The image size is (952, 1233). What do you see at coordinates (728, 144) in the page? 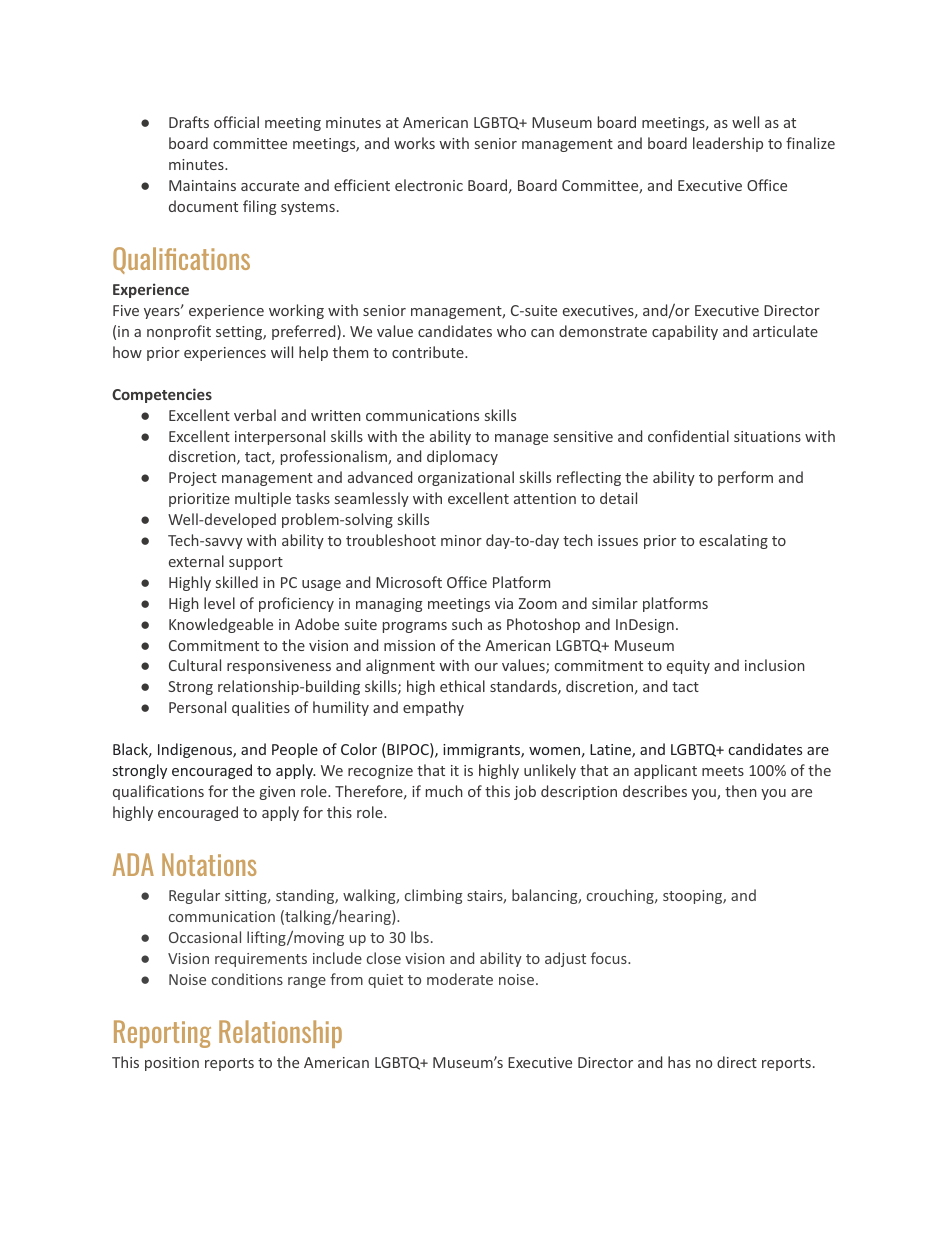
I see `leadership` at bounding box center [728, 144].
